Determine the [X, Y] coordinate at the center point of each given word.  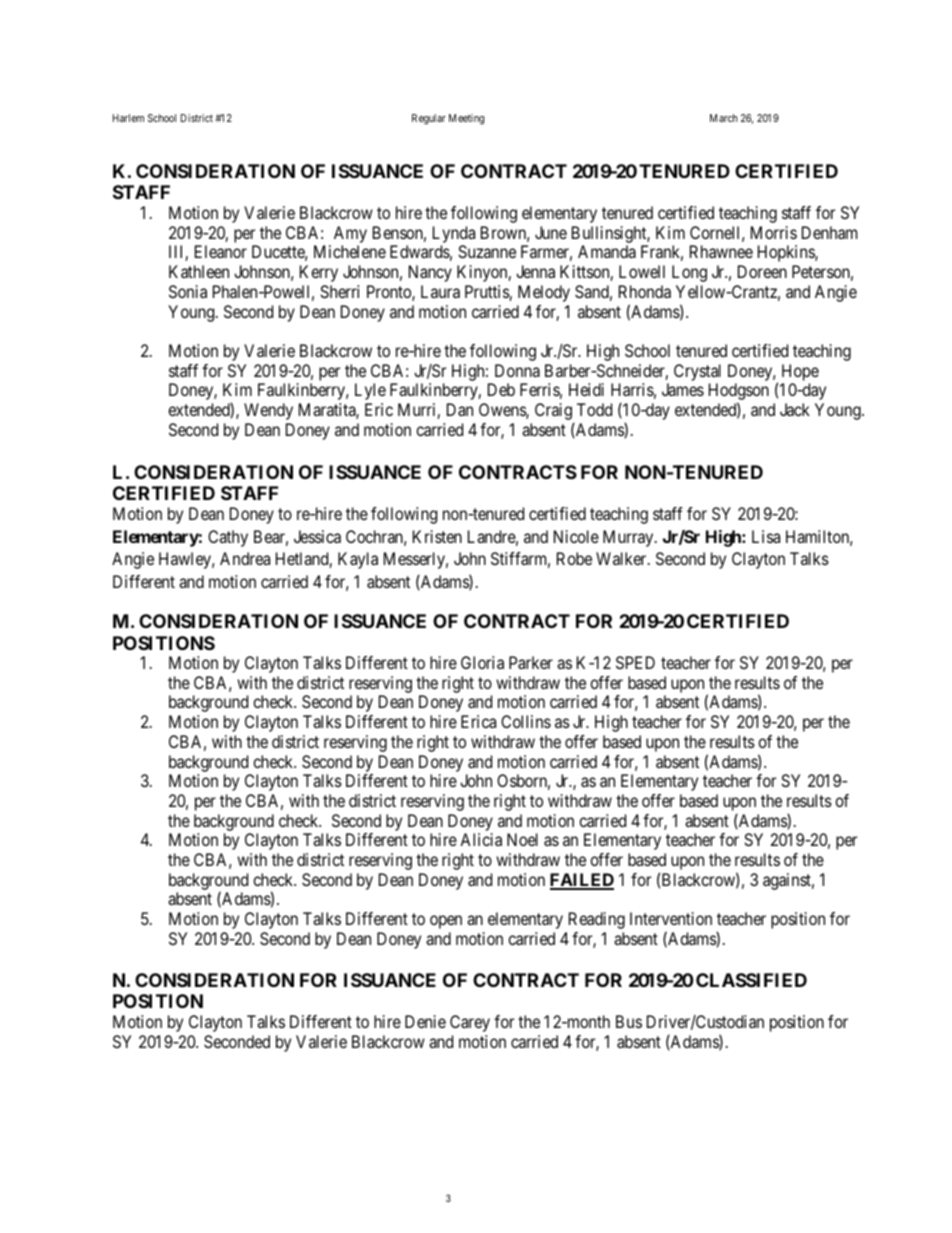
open [446, 922]
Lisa [766, 536]
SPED [635, 662]
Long [689, 273]
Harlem [128, 118]
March [723, 118]
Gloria [482, 662]
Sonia [188, 291]
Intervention [671, 918]
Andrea [245, 558]
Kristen [437, 536]
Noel [522, 839]
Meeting [466, 119]
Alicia [481, 839]
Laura [440, 291]
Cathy [228, 538]
